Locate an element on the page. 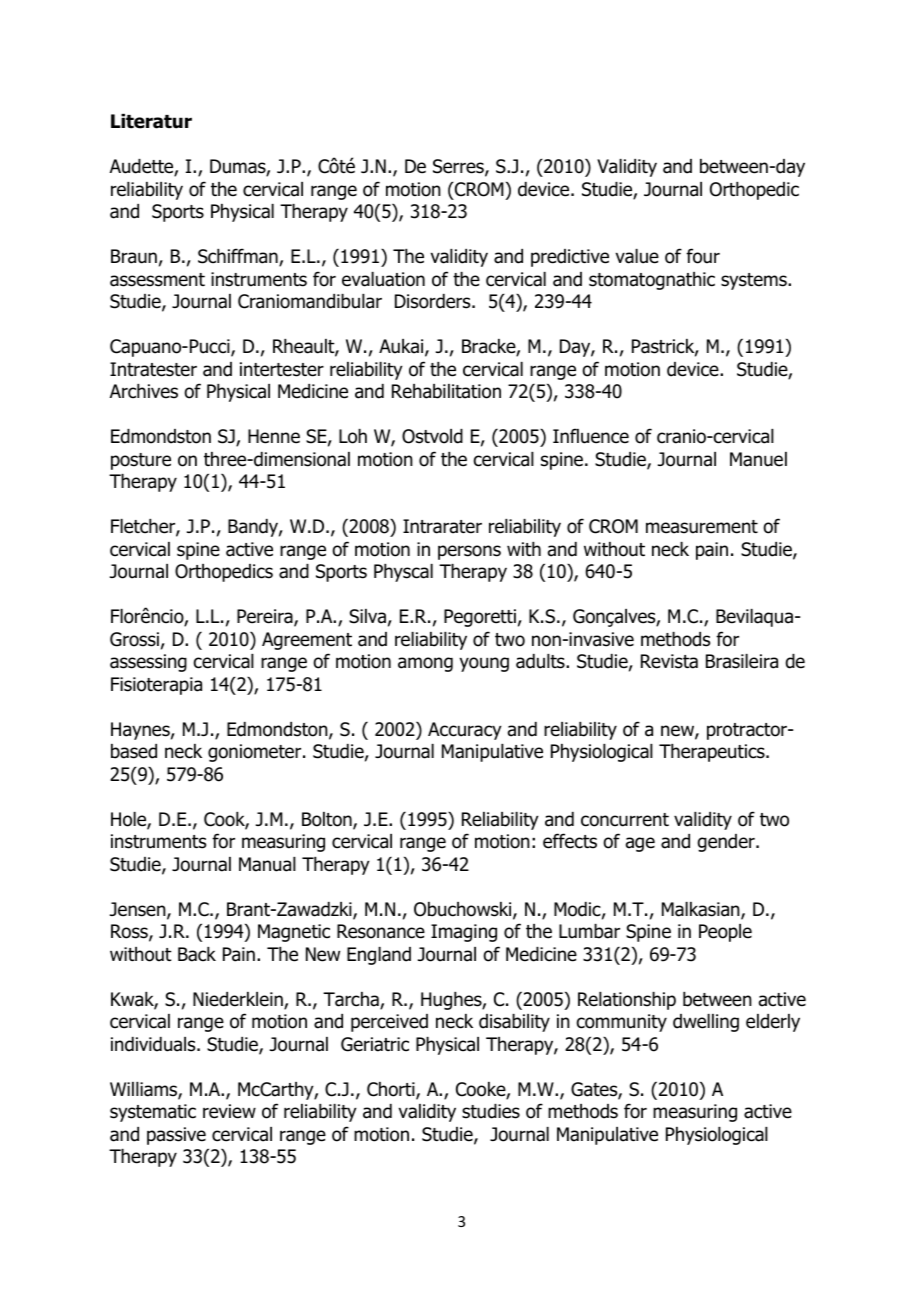  review is located at coordinates (229, 1111).
